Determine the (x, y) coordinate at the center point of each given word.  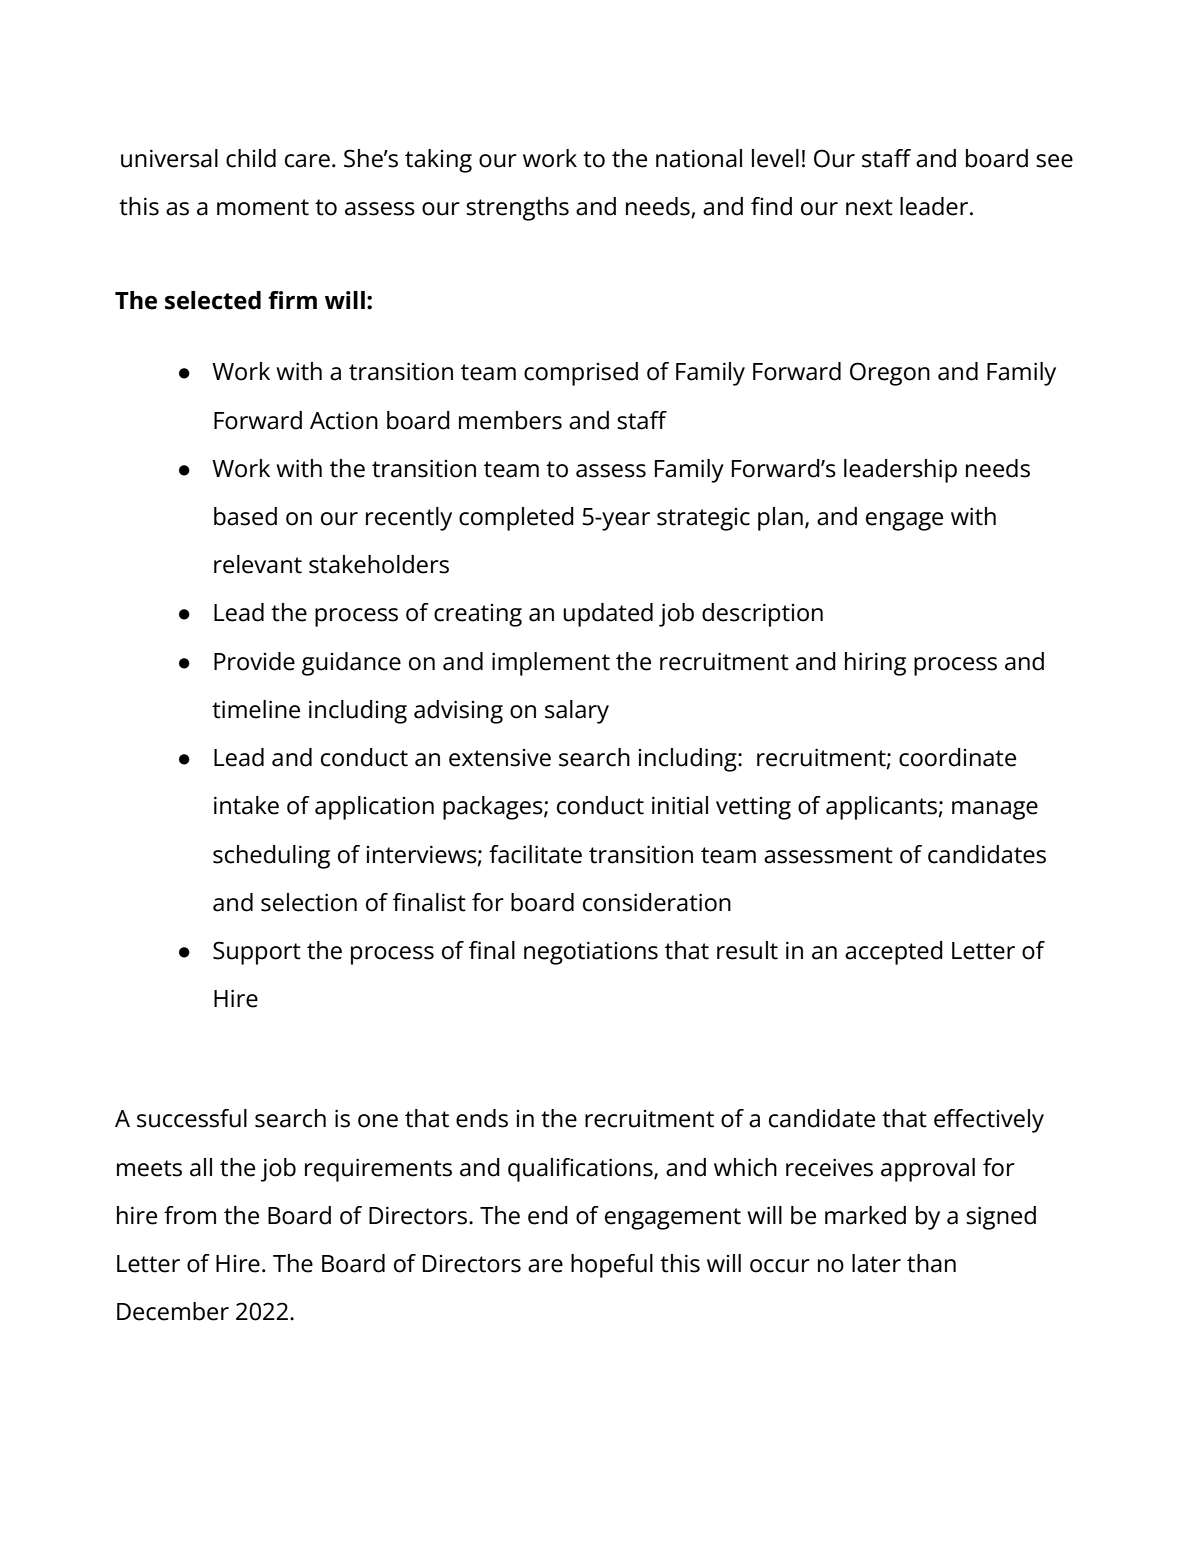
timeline (256, 709)
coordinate (957, 757)
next (869, 207)
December (173, 1311)
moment (263, 207)
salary (577, 712)
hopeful (612, 1266)
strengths (517, 209)
